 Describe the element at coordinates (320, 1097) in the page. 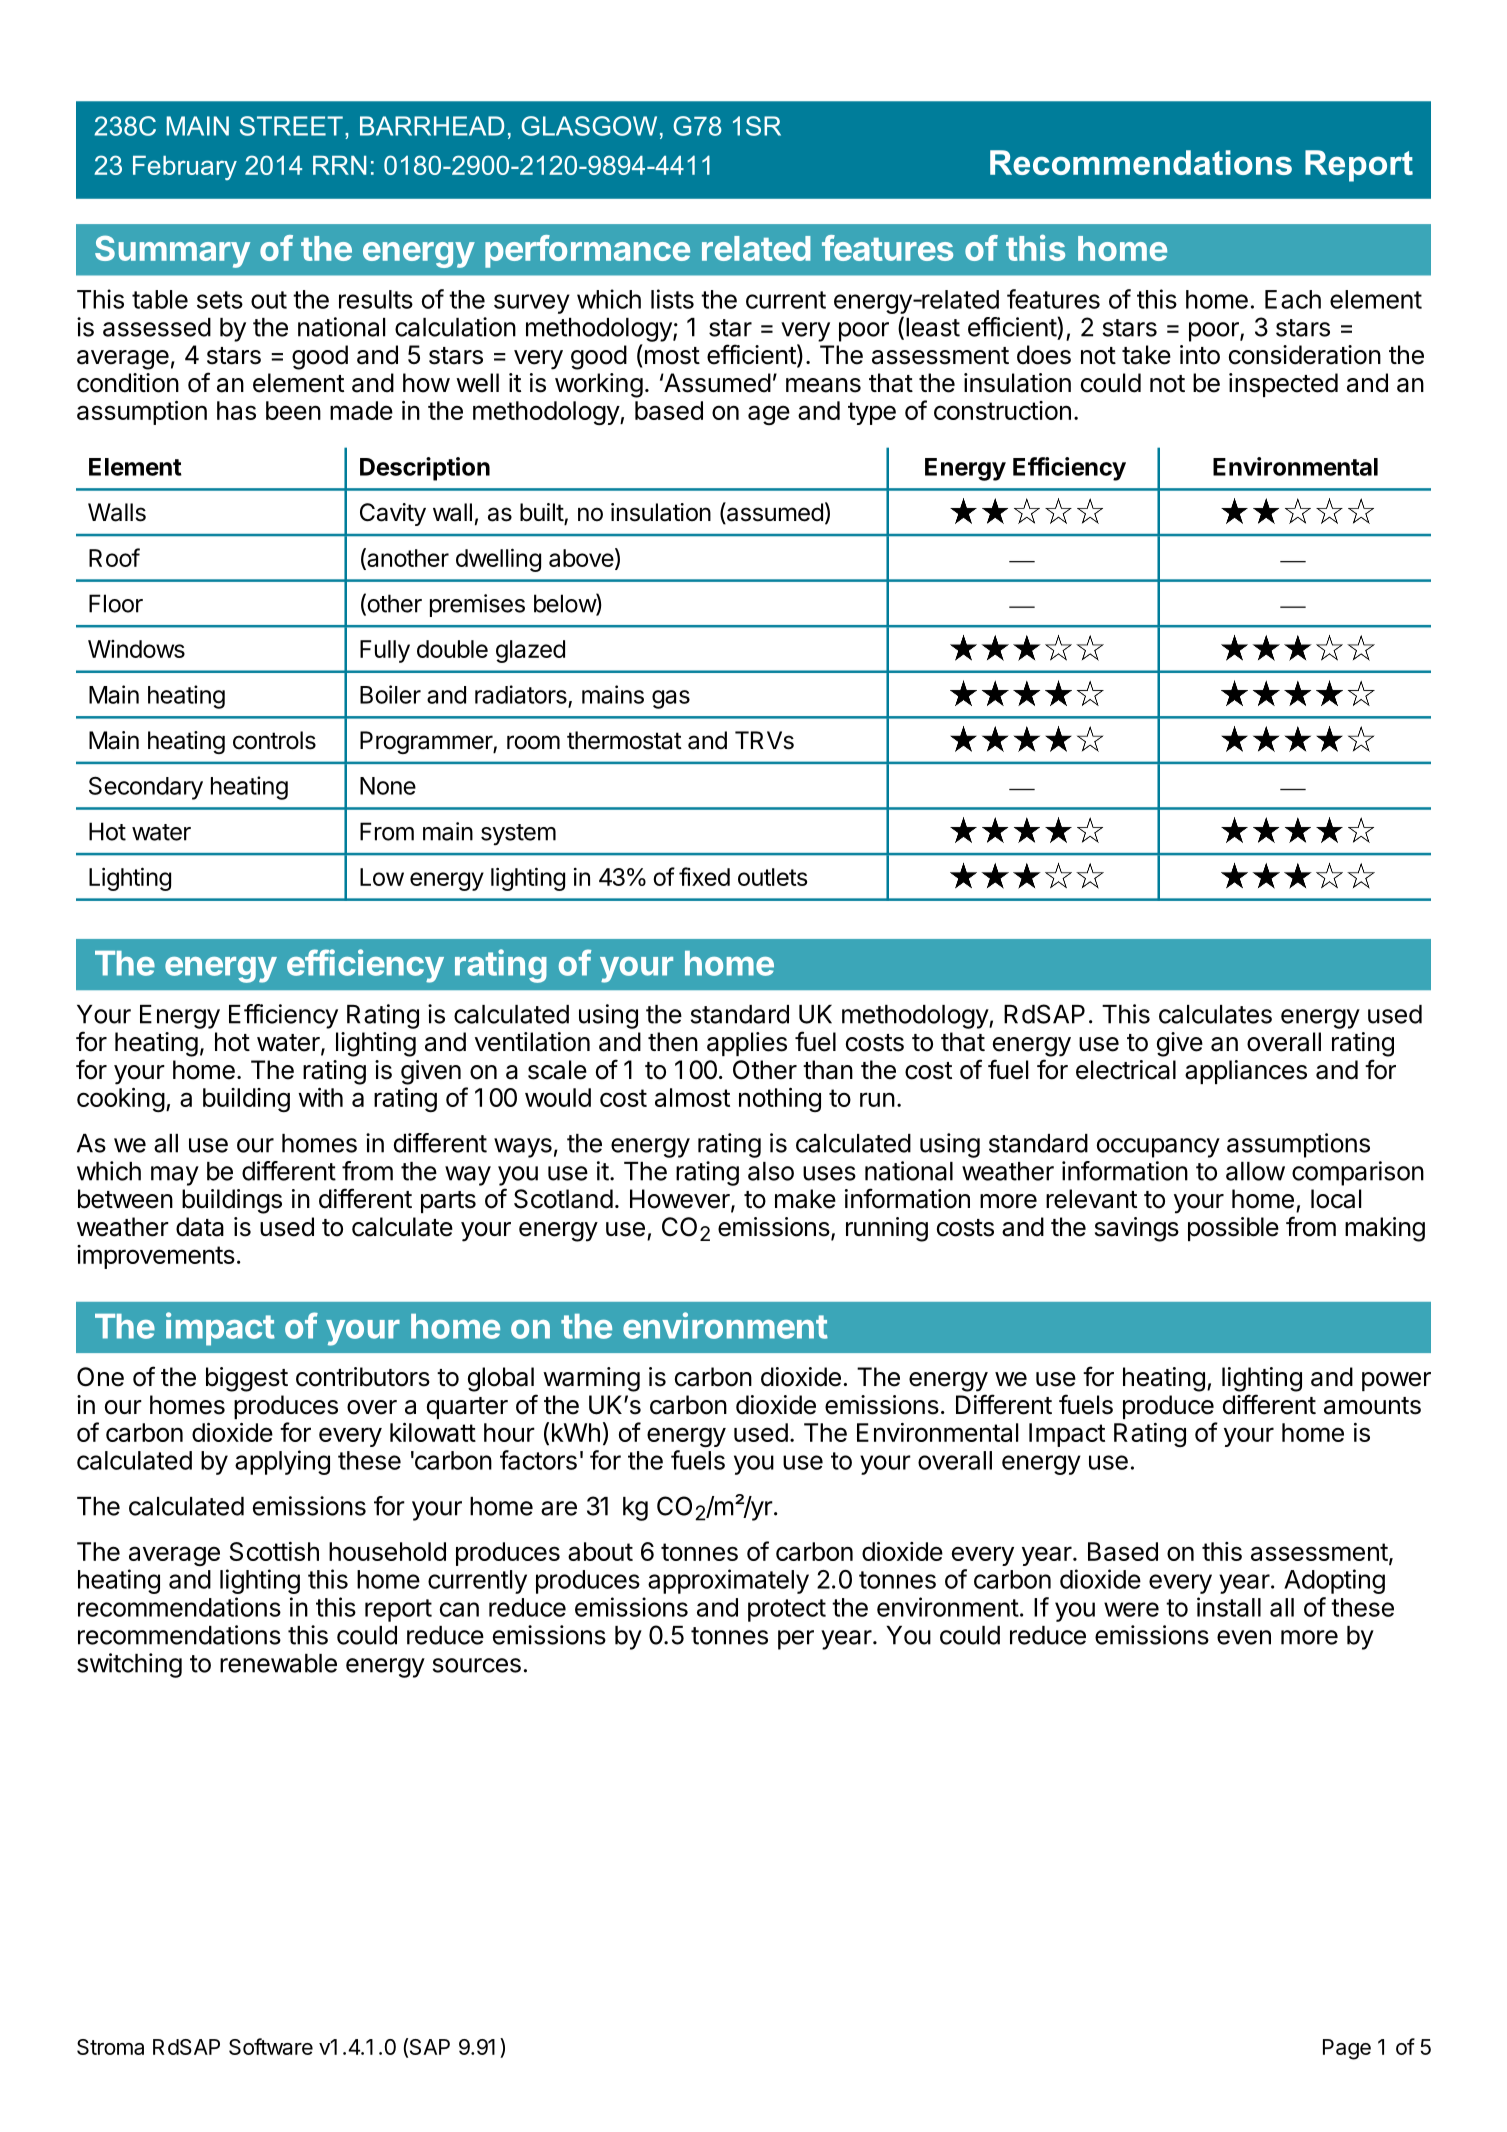

I see `with` at that location.
